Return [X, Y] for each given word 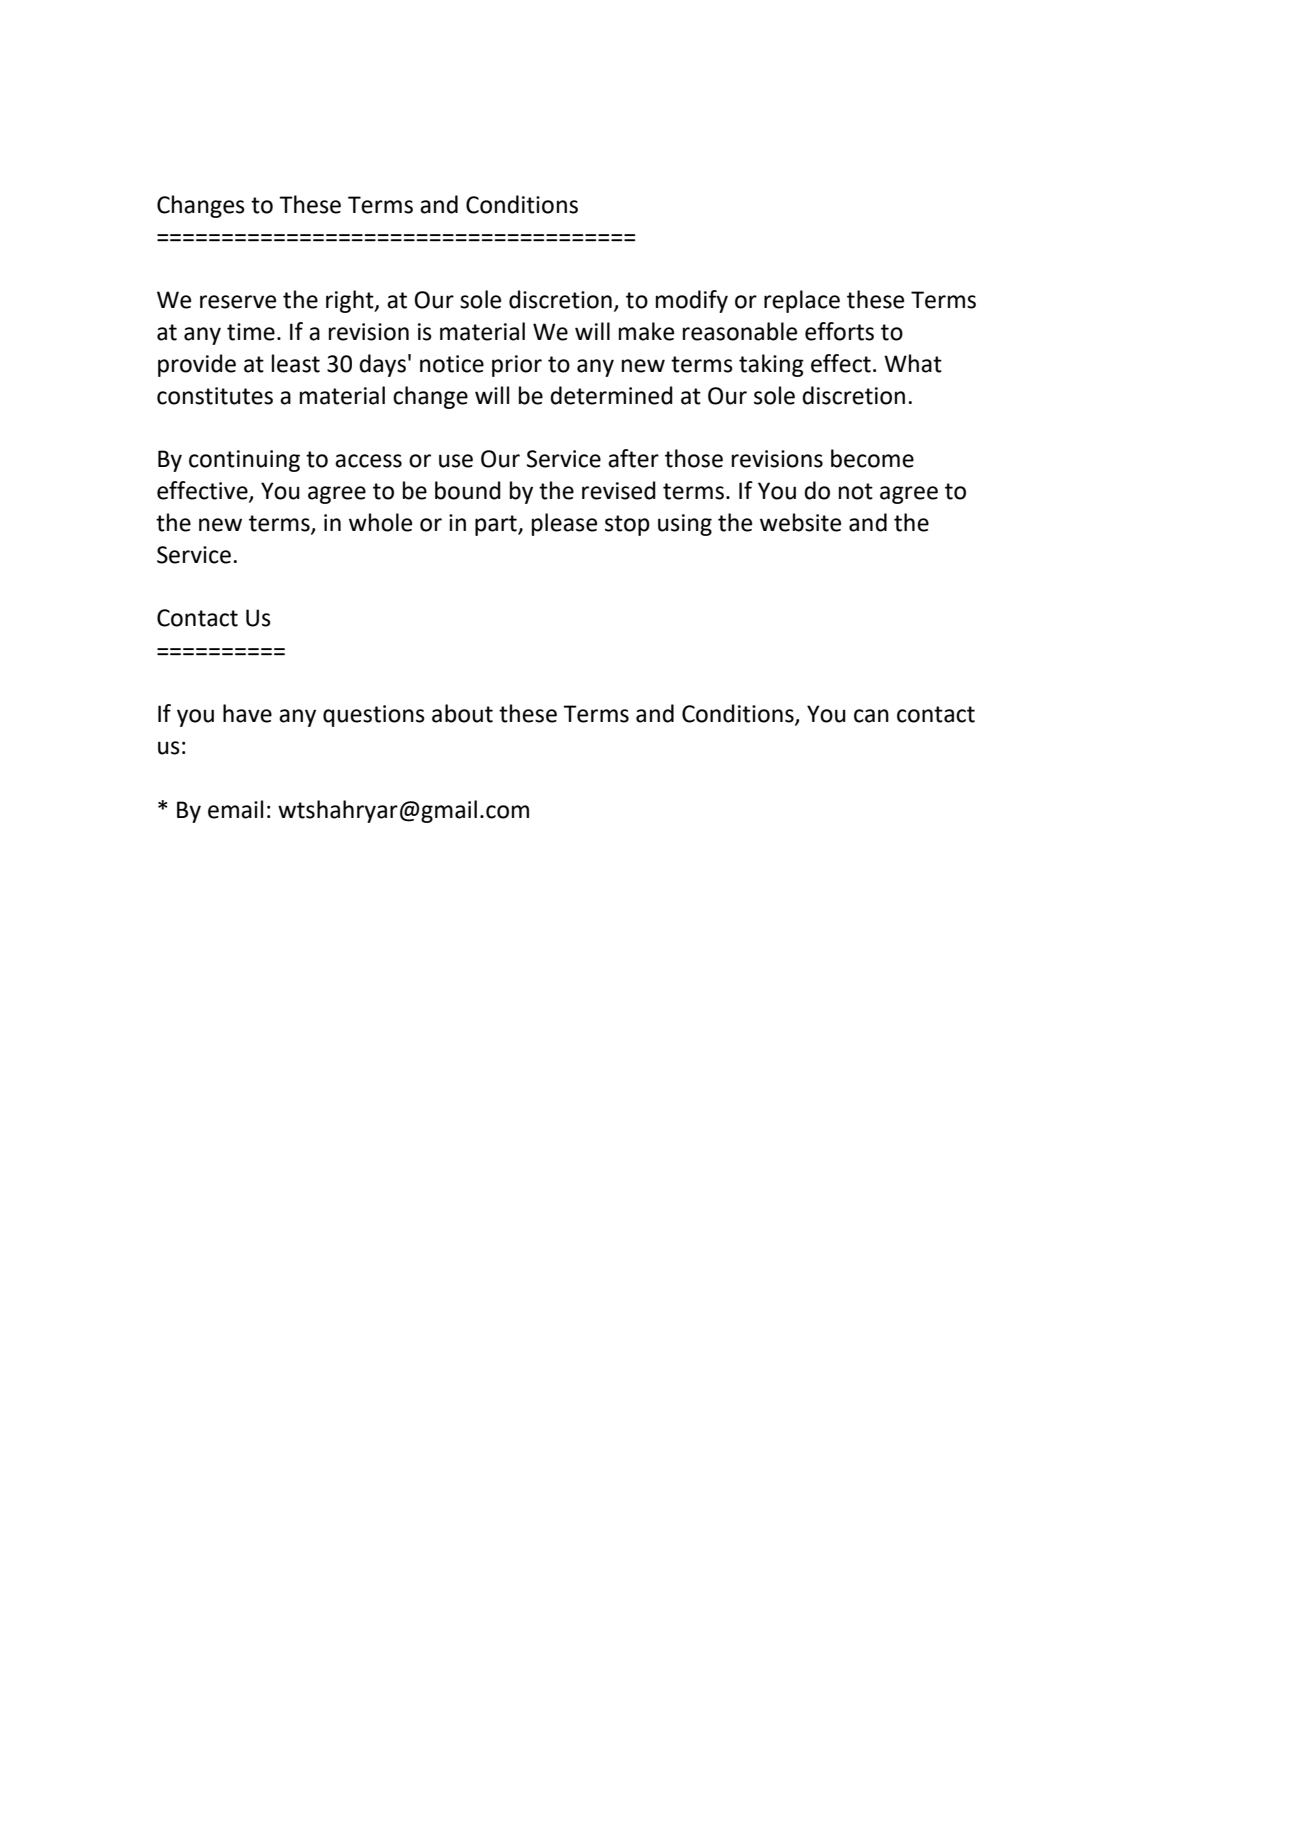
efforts [839, 331]
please [564, 524]
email [235, 809]
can [871, 716]
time [251, 332]
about [462, 713]
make [646, 331]
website [800, 522]
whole [380, 522]
